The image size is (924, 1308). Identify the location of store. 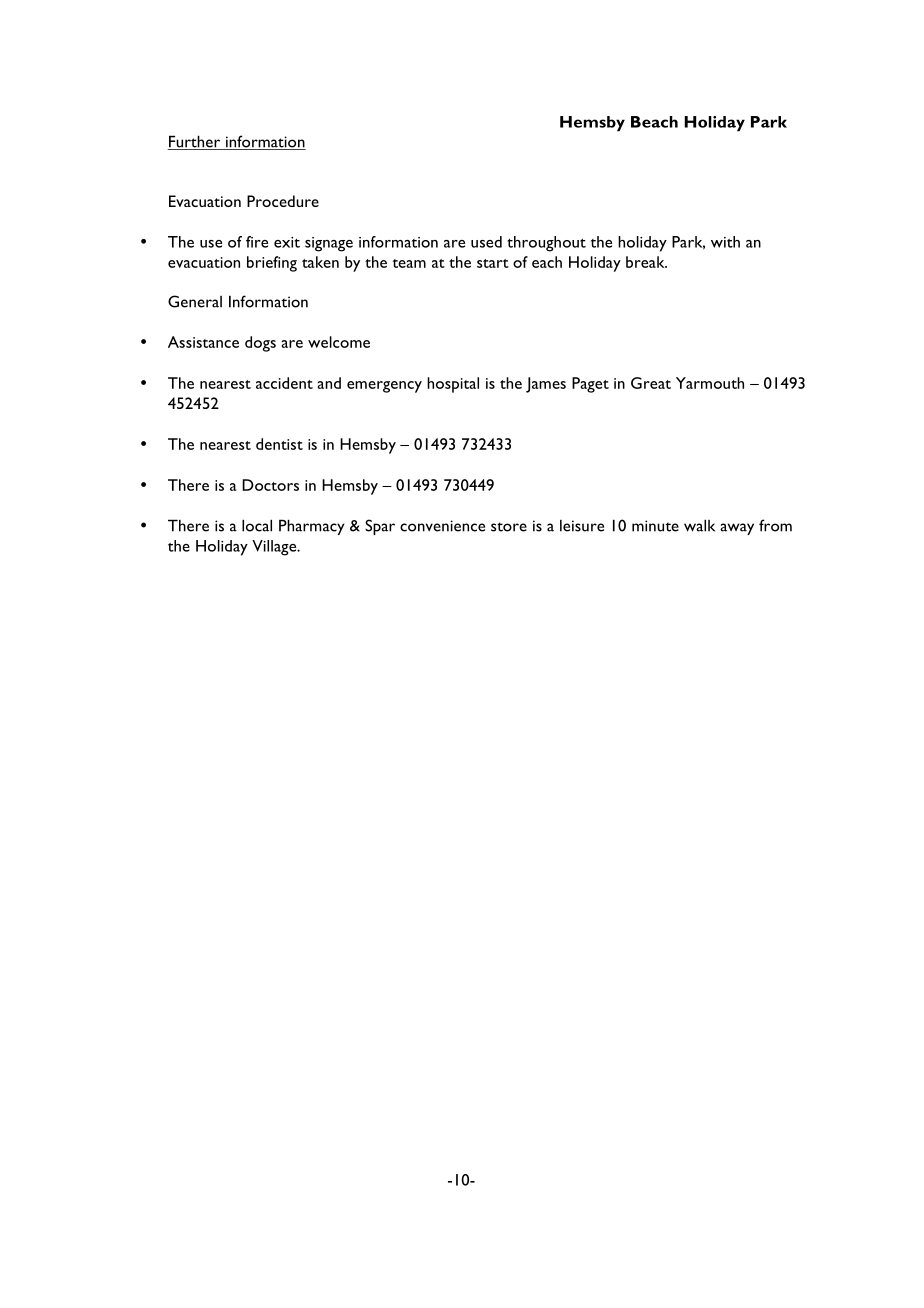
(509, 527).
